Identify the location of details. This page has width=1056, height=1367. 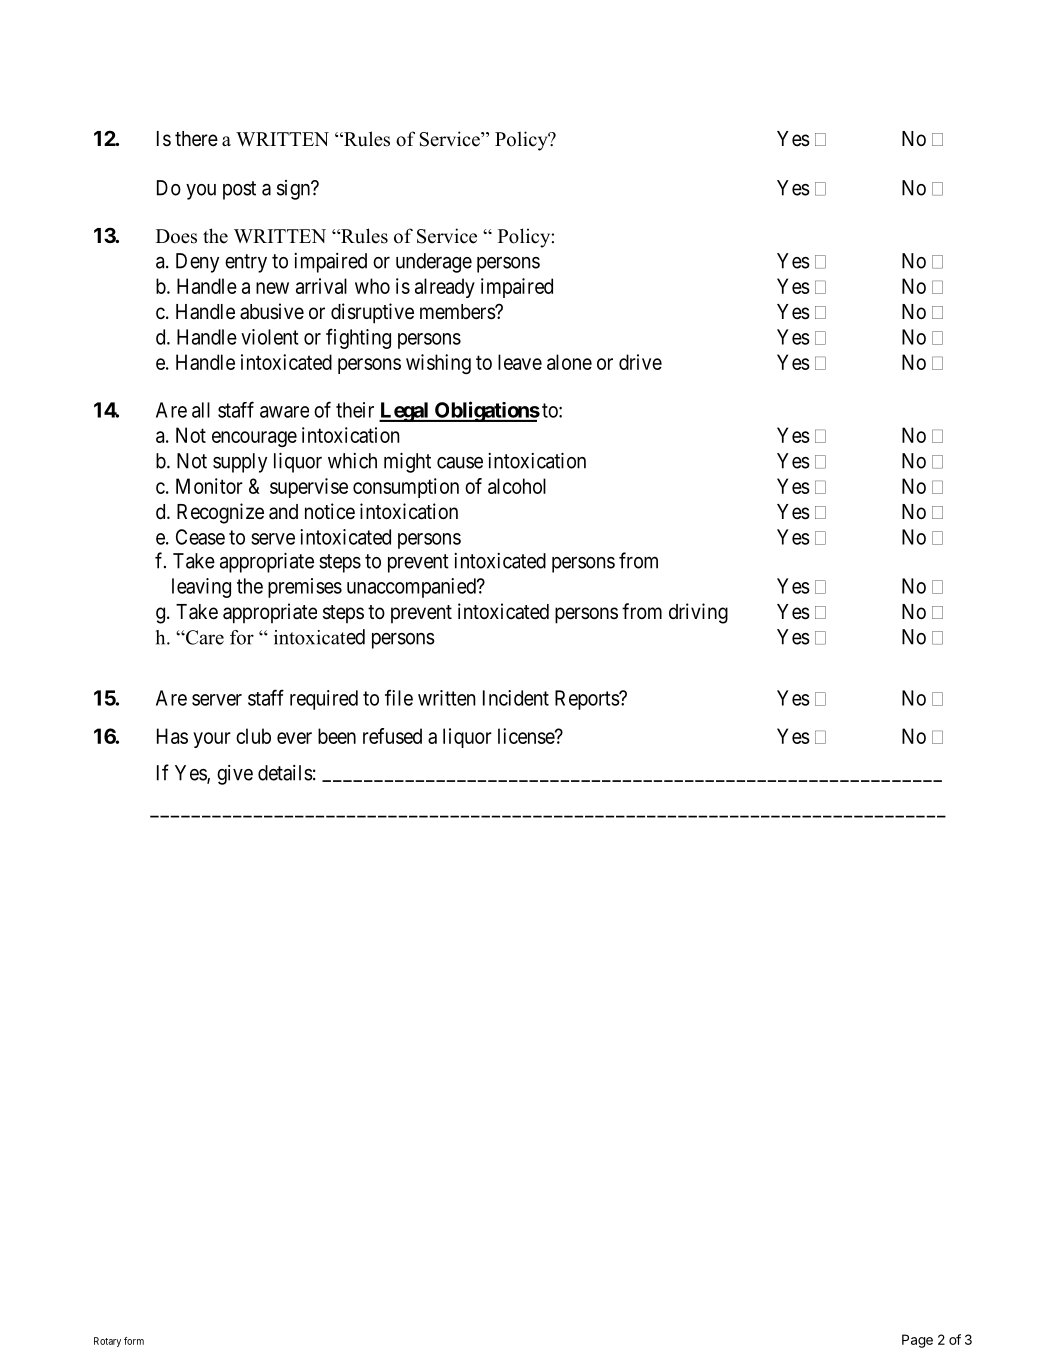
(285, 773).
